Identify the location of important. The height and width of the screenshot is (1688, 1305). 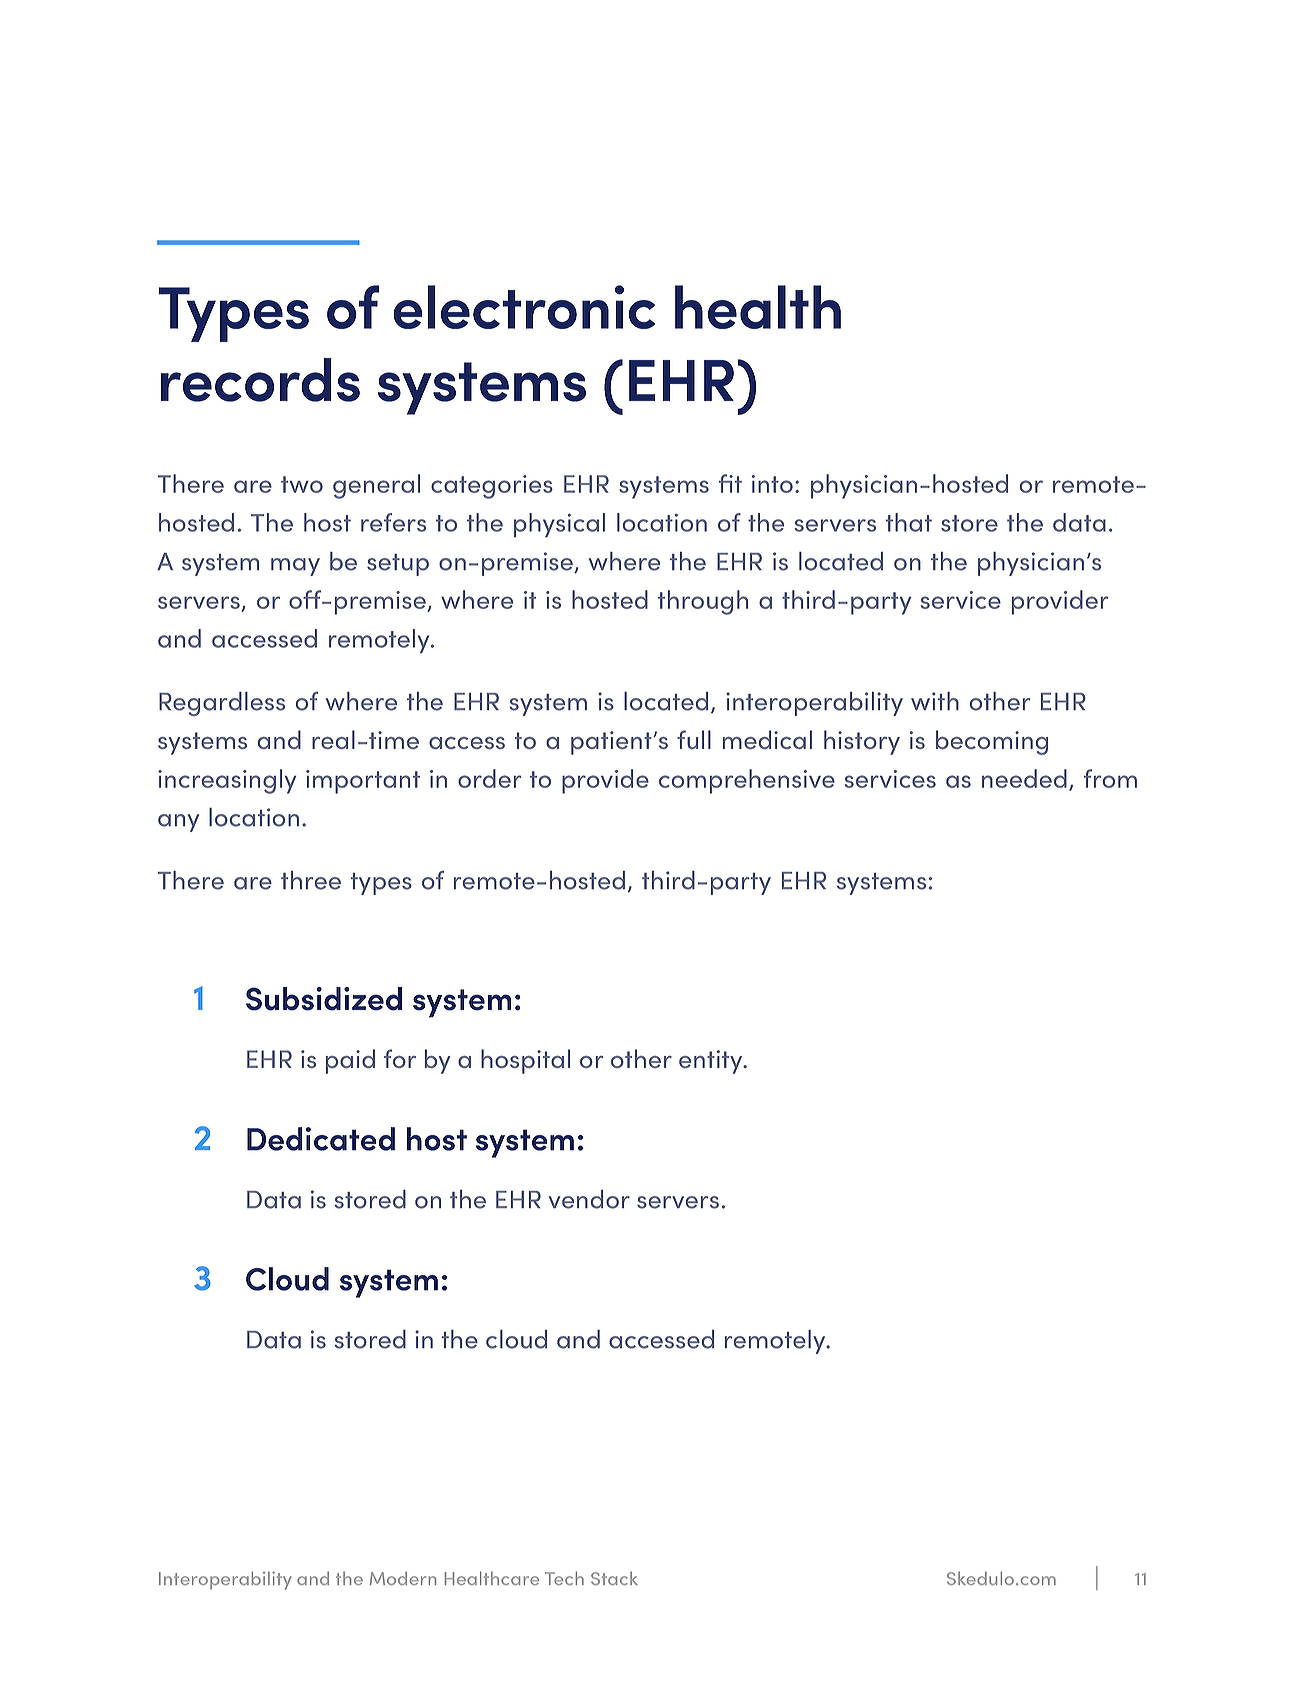
(363, 782).
